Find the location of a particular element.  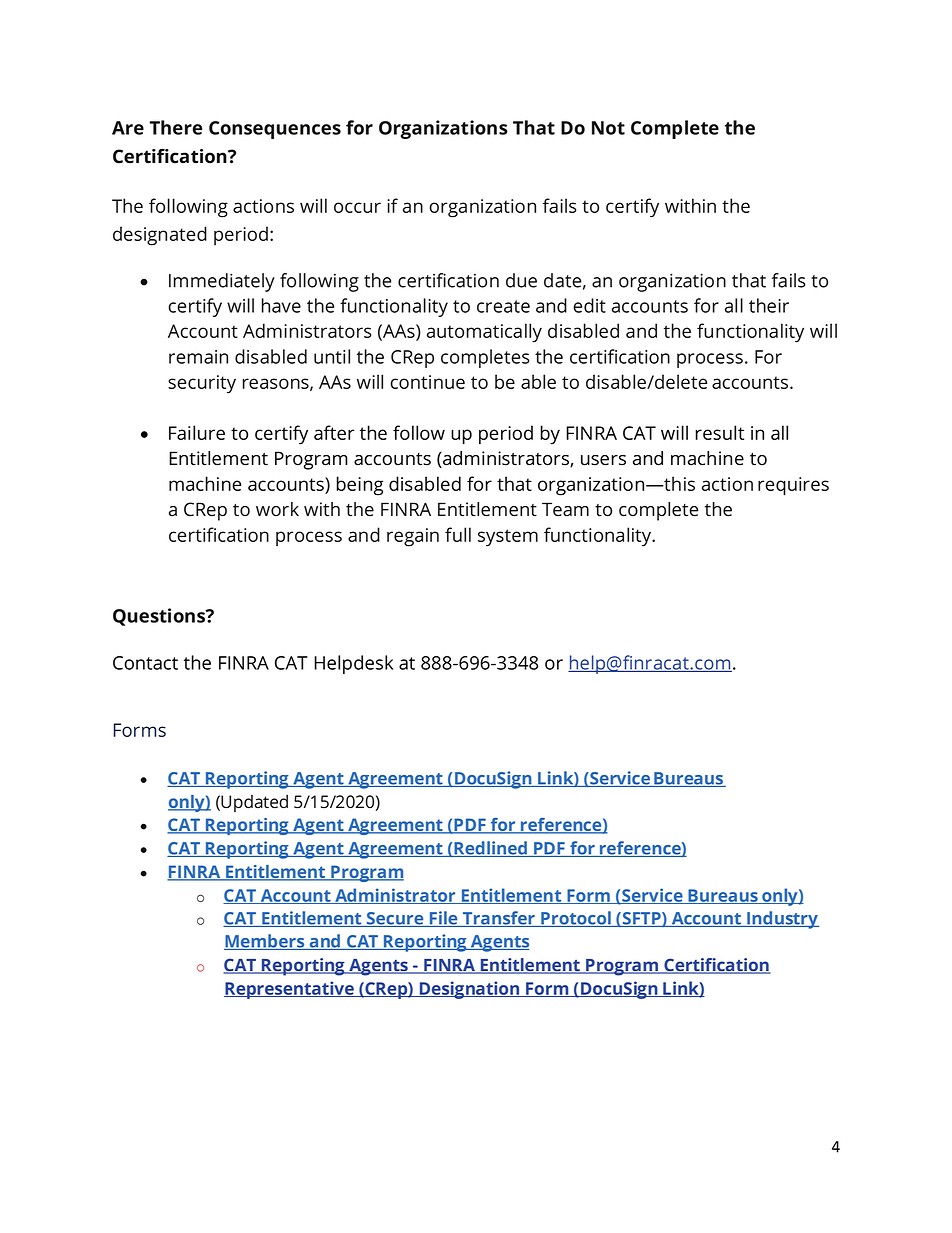

regain is located at coordinates (413, 537).
